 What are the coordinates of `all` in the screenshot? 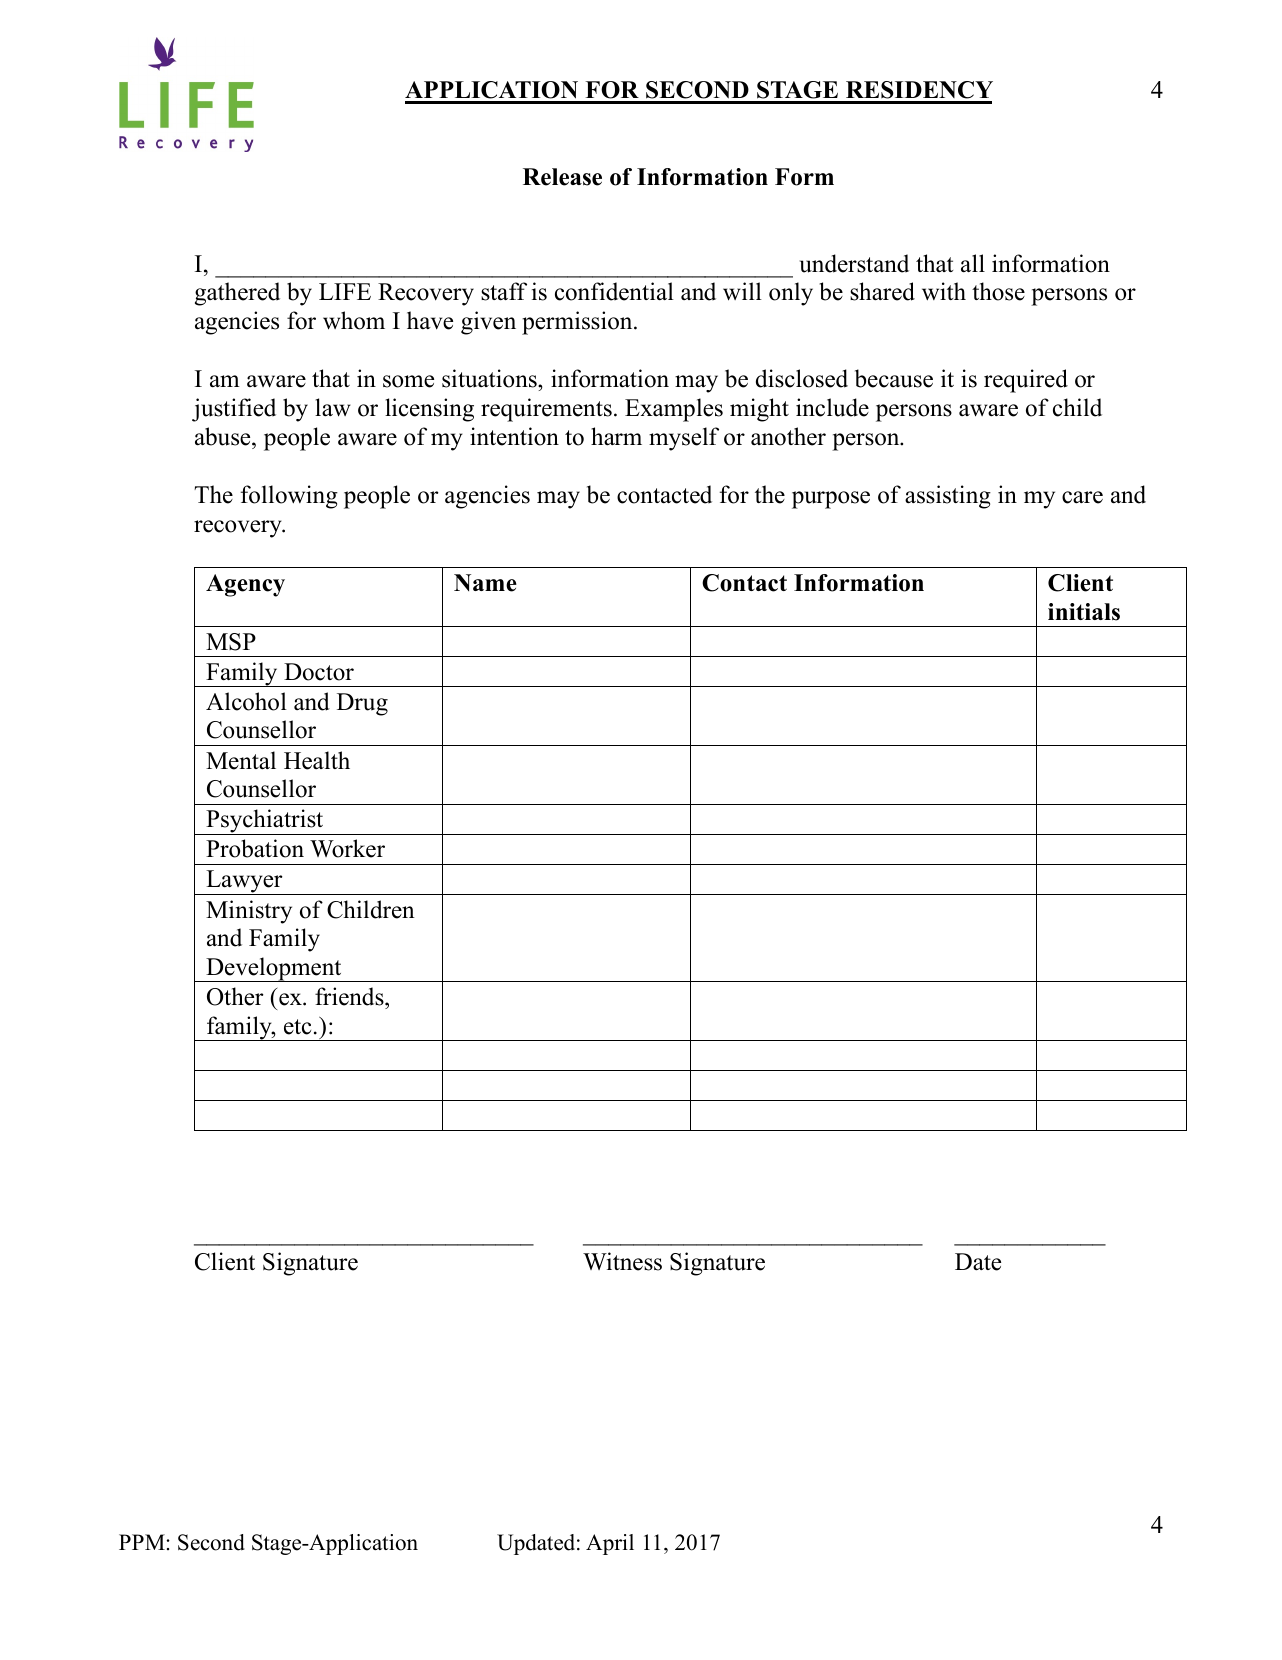 It's located at (973, 263).
